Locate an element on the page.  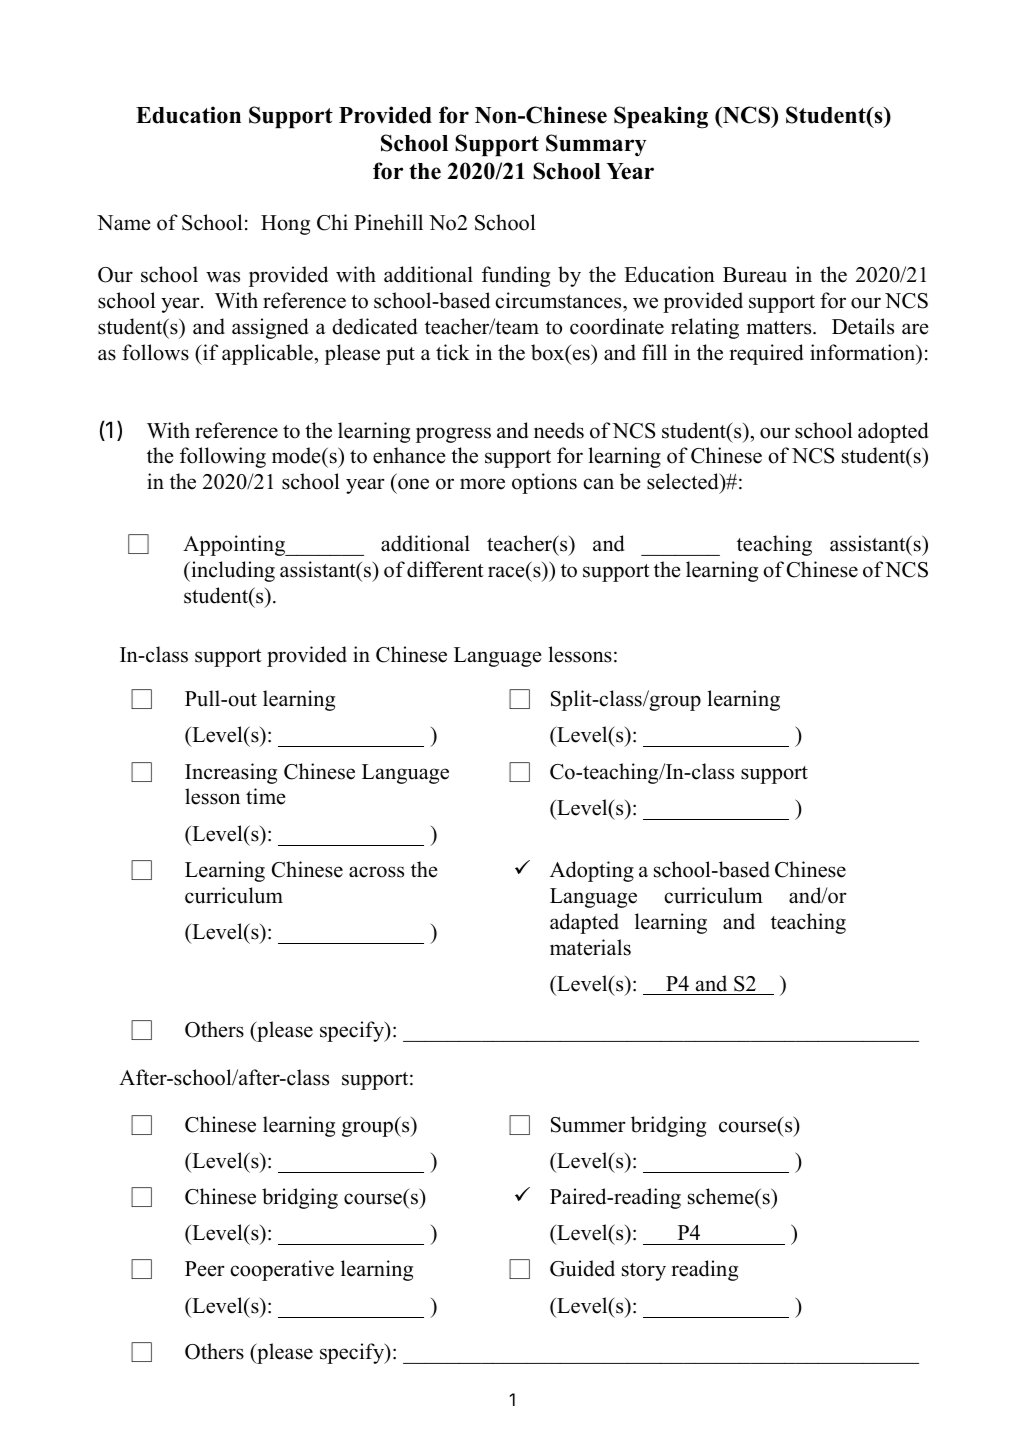
Guided is located at coordinates (582, 1268).
